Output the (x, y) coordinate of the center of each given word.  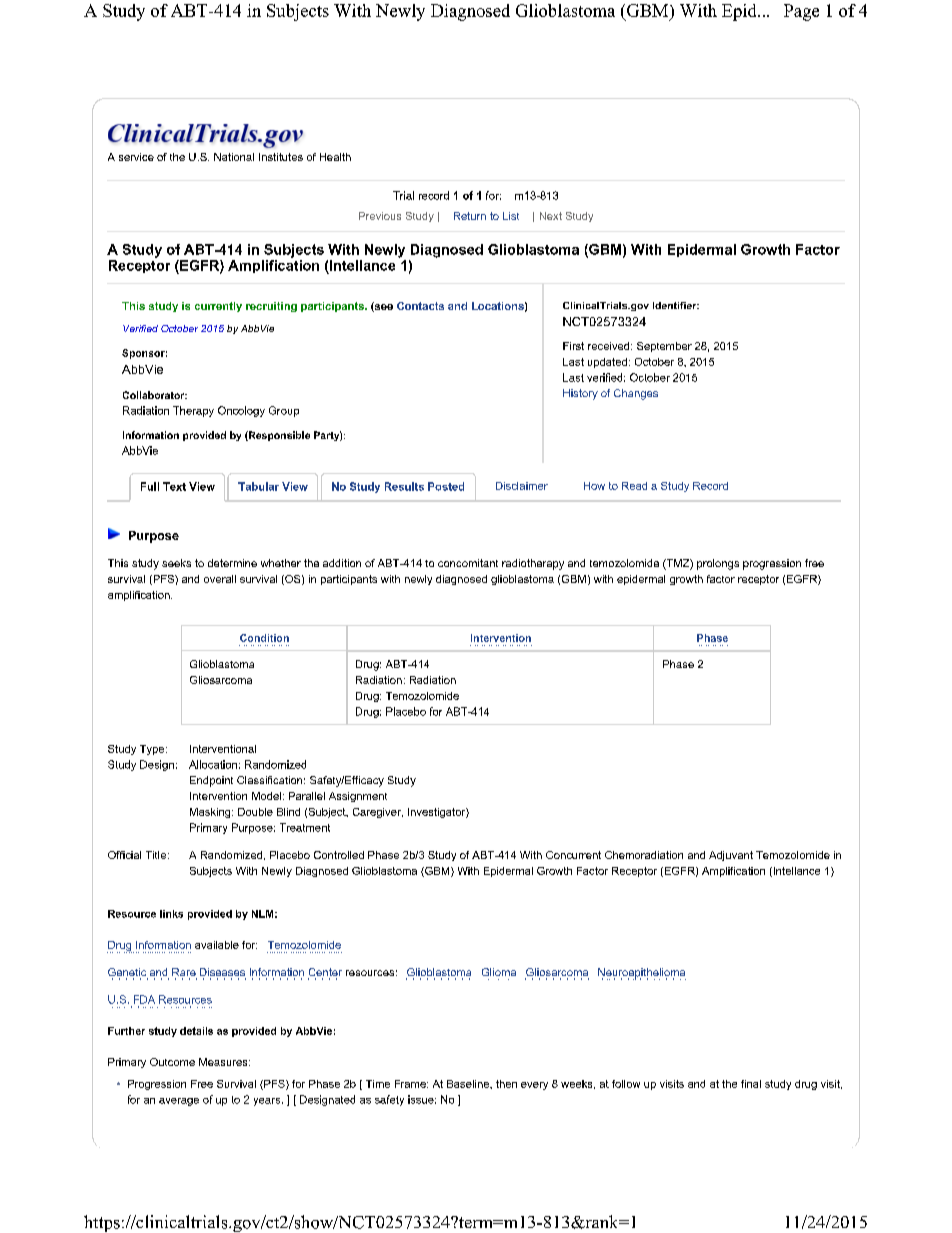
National (234, 157)
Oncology (241, 411)
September (664, 347)
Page (801, 12)
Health (335, 157)
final (751, 1084)
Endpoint (211, 781)
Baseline (469, 1084)
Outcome (172, 1062)
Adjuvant (731, 856)
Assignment (358, 797)
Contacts (420, 306)
